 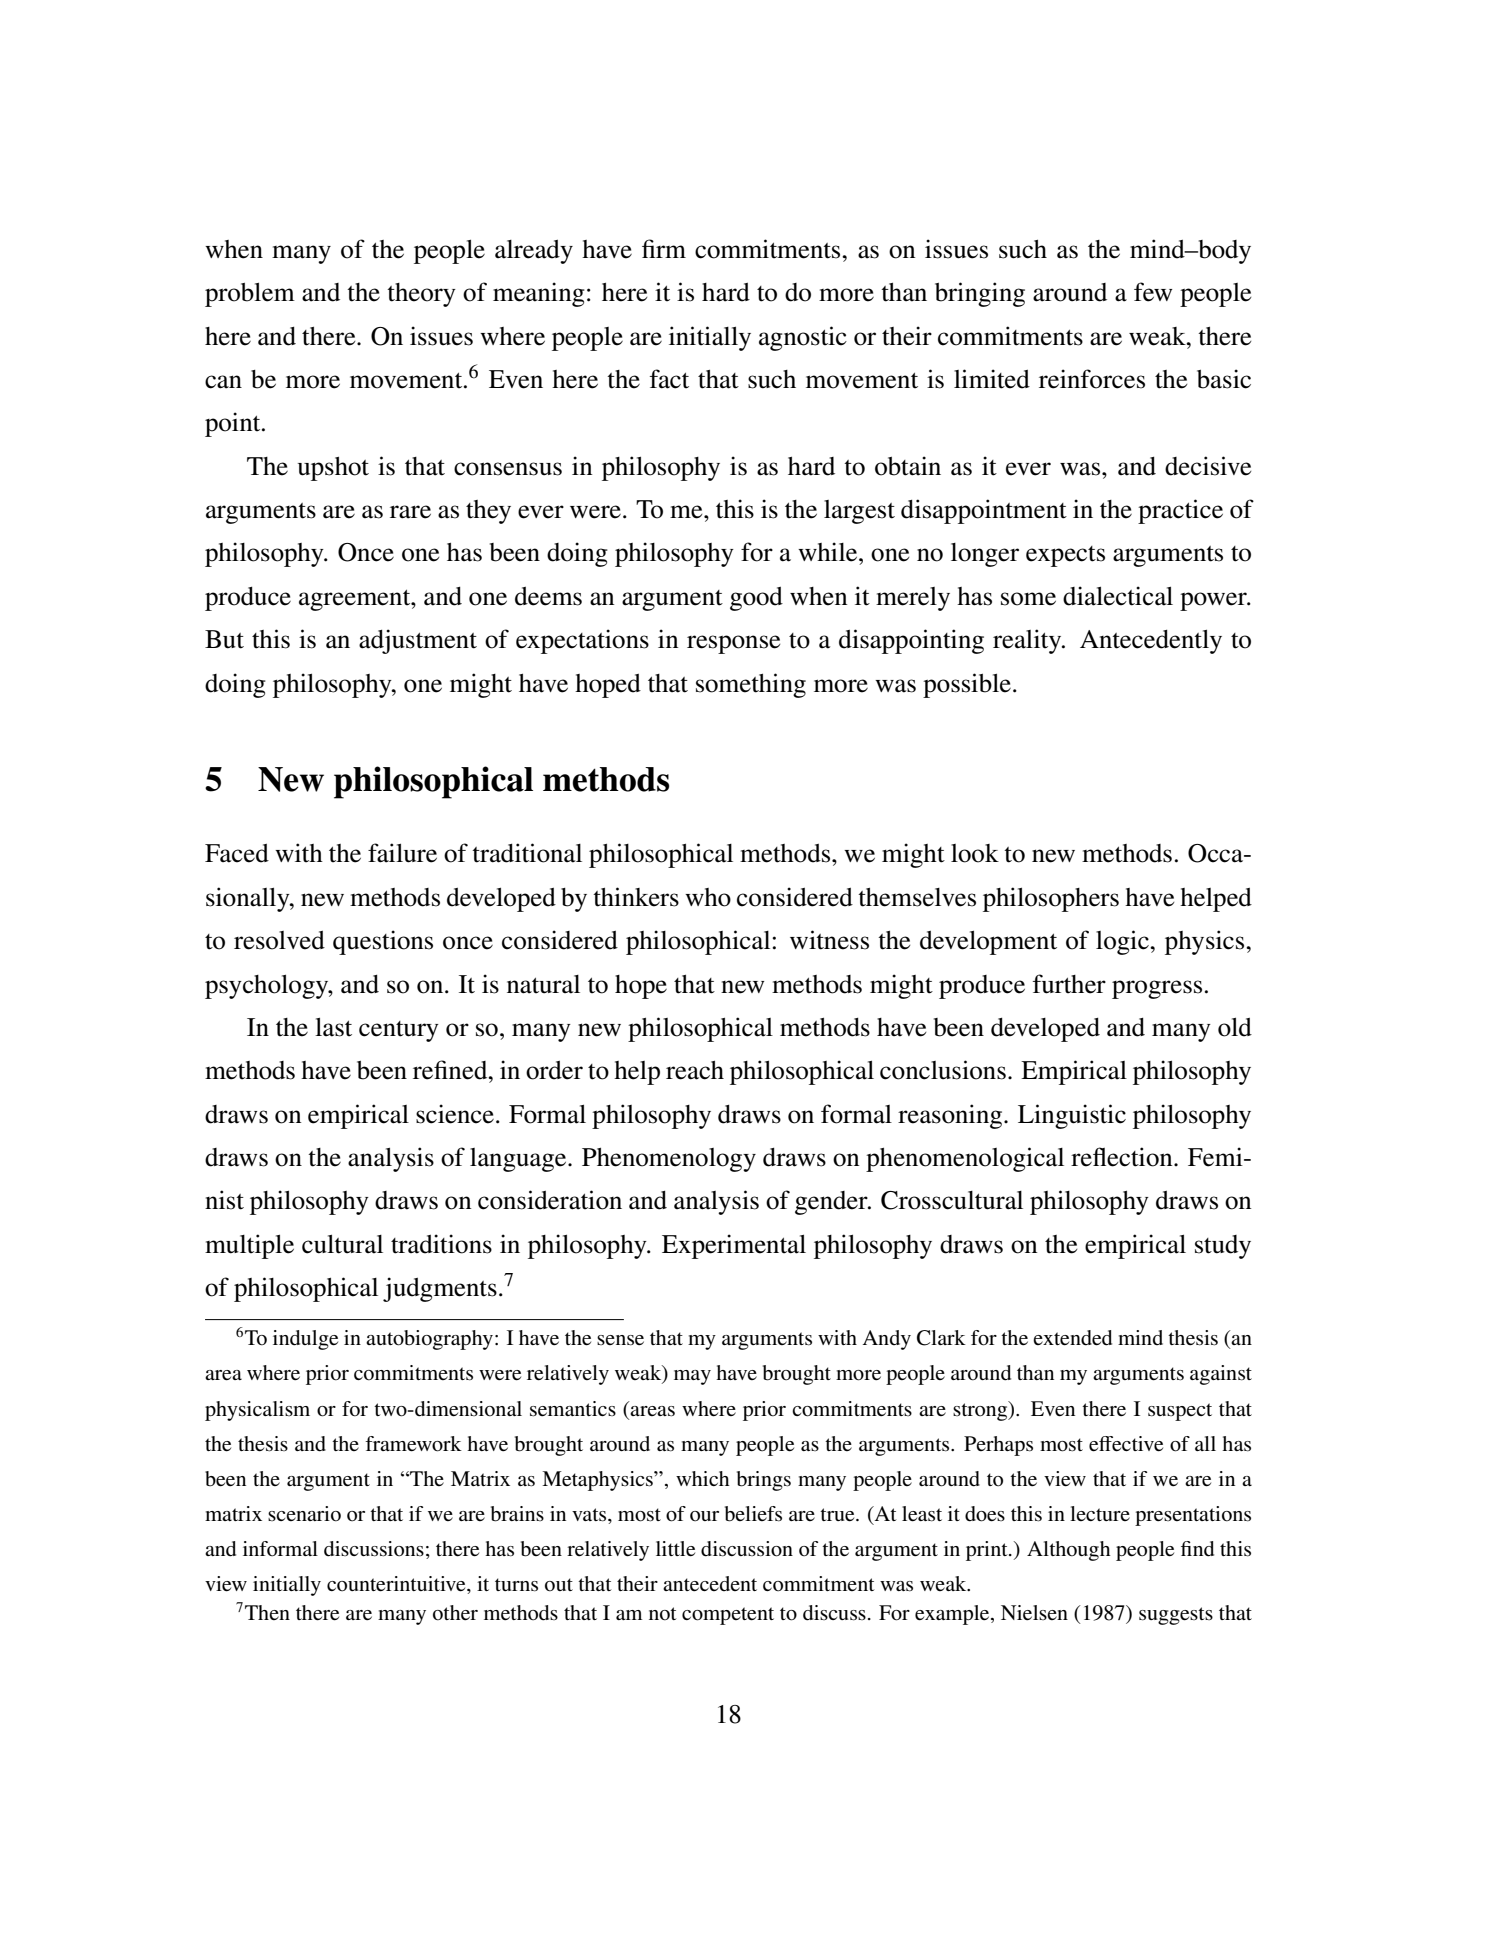 What do you see at coordinates (397, 1585) in the image?
I see `counterintuitive` at bounding box center [397, 1585].
